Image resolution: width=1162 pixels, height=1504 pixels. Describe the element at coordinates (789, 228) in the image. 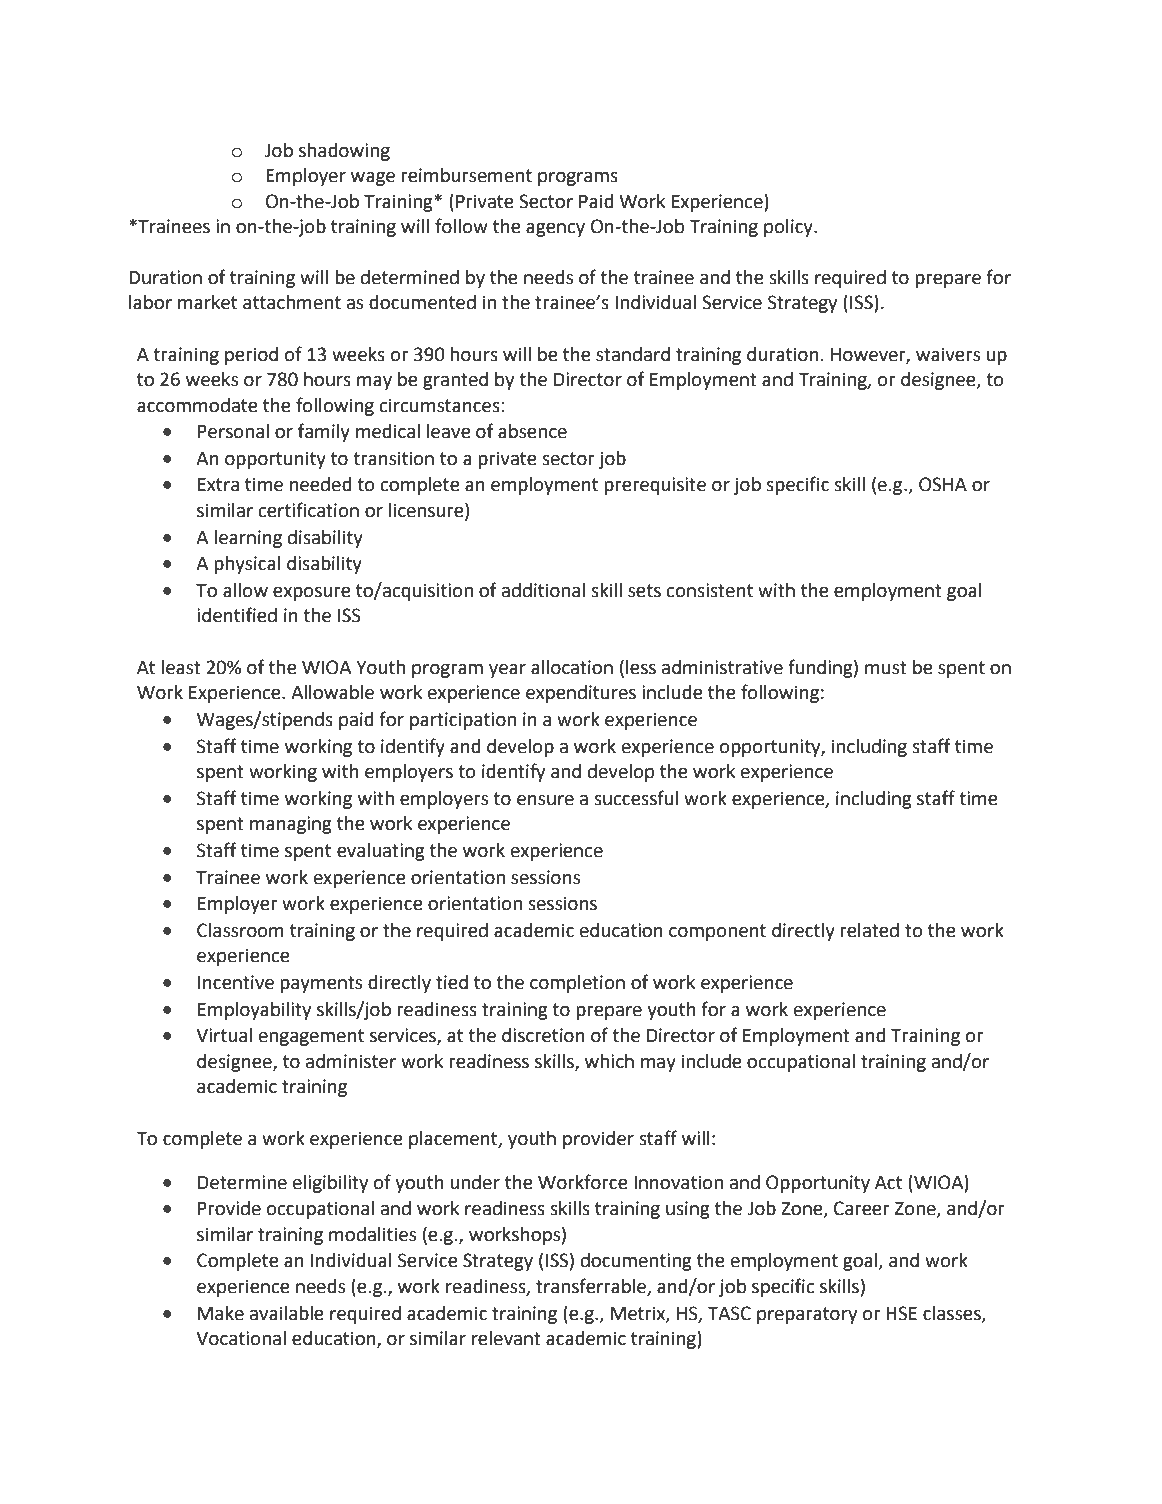

I see `policy` at that location.
